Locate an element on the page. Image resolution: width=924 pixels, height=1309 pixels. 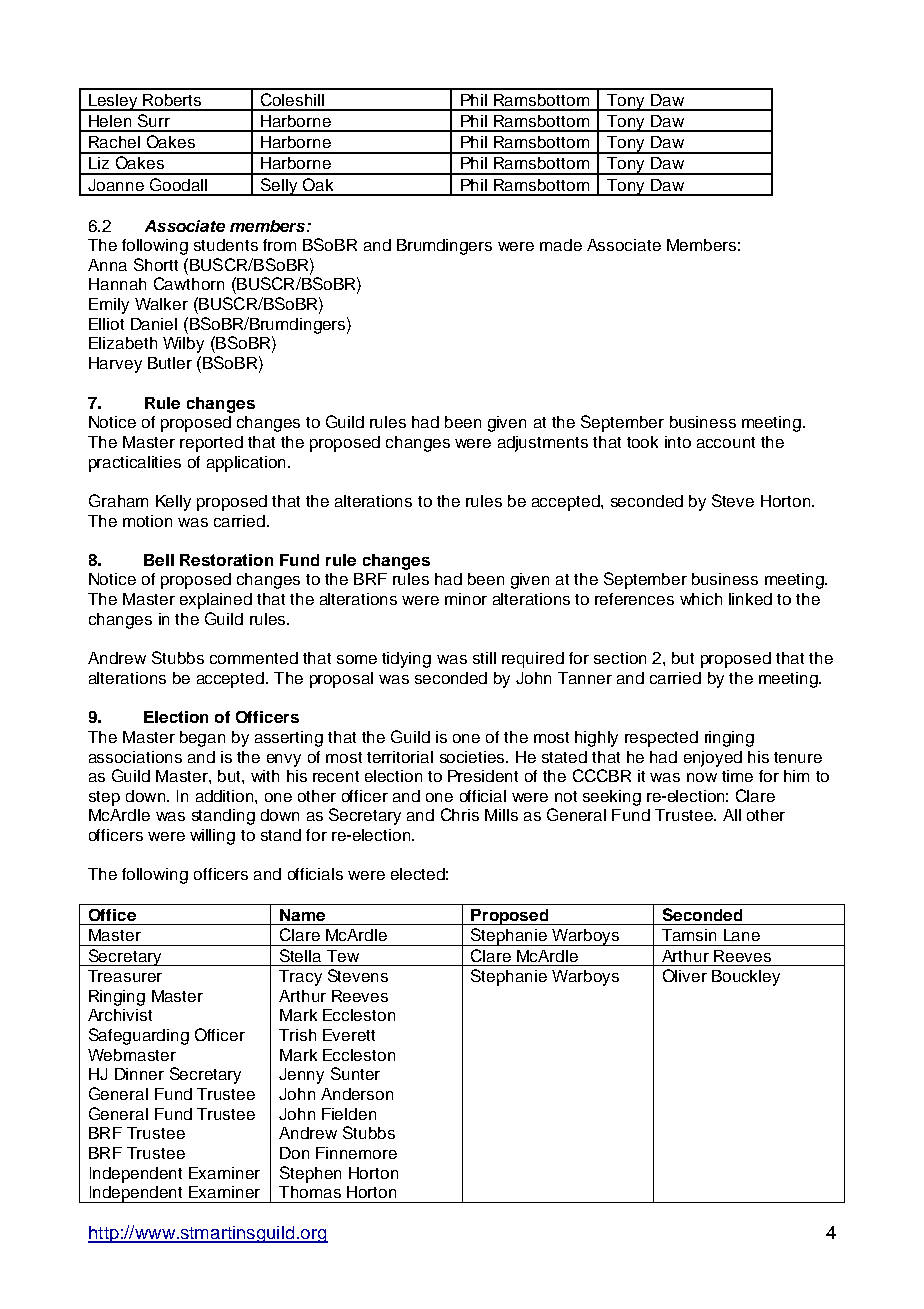
adjustments is located at coordinates (543, 444).
